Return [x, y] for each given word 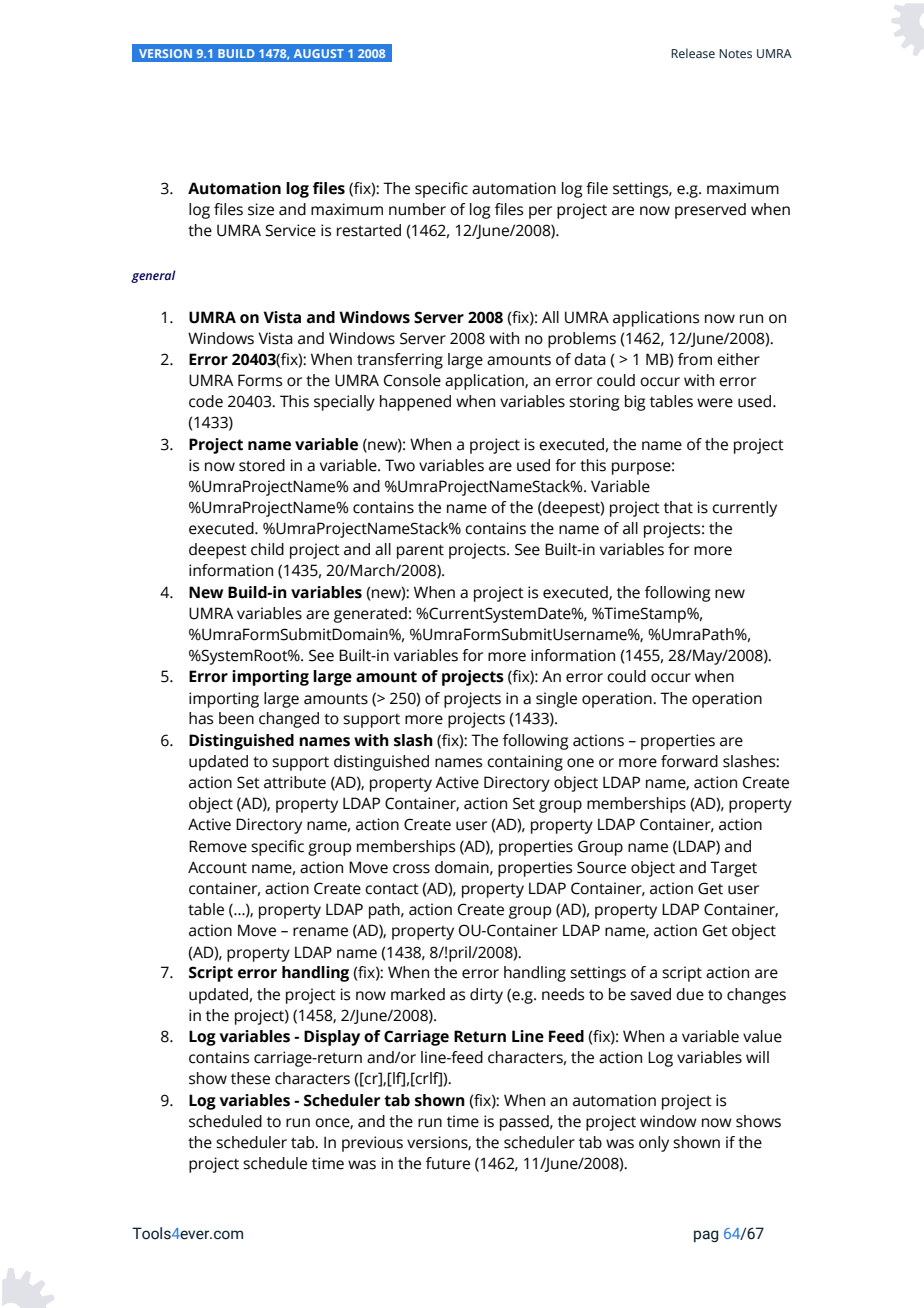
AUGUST [319, 53]
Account [217, 867]
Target [733, 869]
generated [370, 615]
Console [412, 380]
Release [693, 53]
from [695, 359]
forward [689, 761]
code [206, 401]
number [417, 209]
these [250, 1078]
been [236, 718]
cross [411, 869]
